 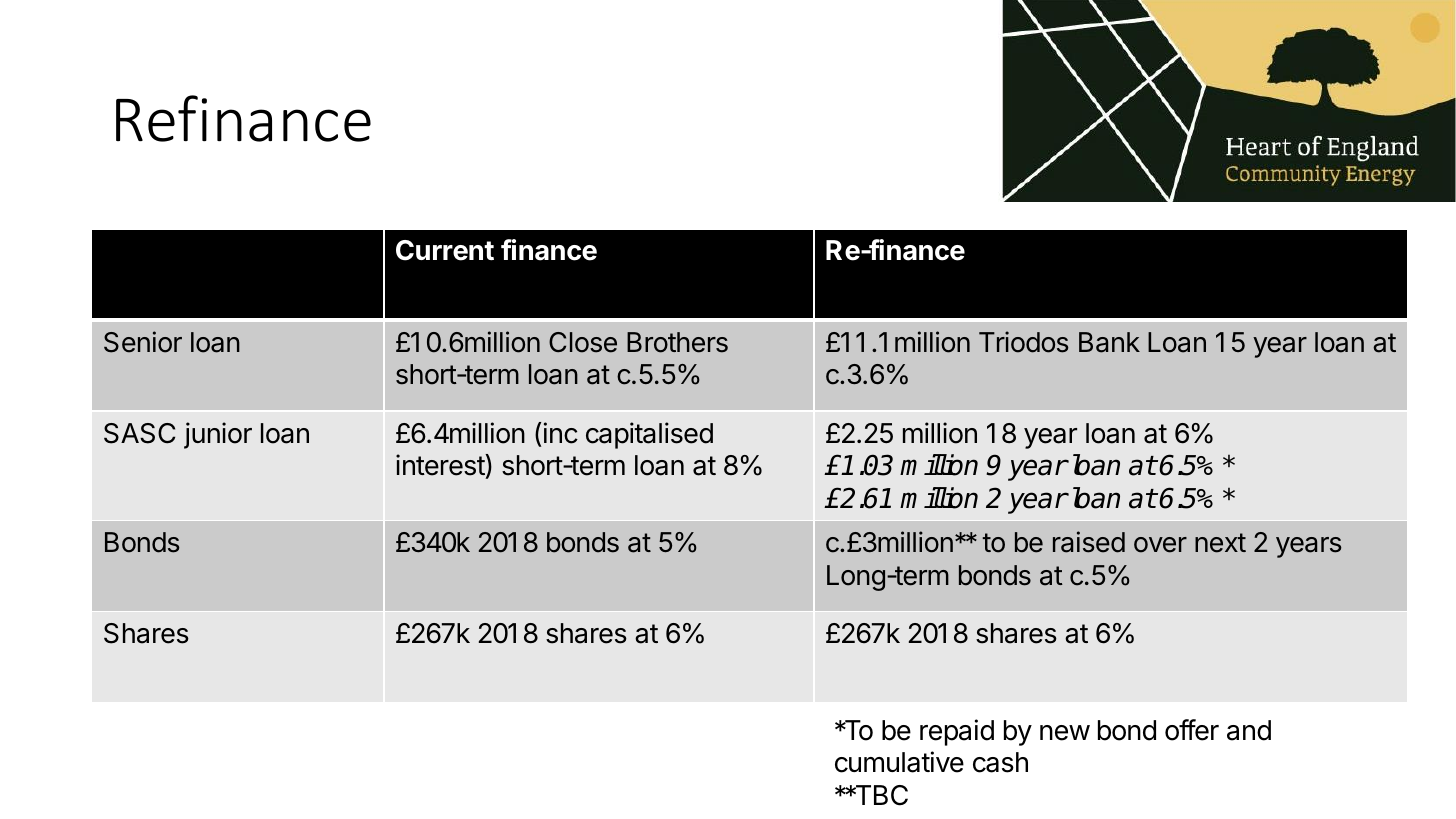 What do you see at coordinates (1160, 545) in the screenshot?
I see `over` at bounding box center [1160, 545].
